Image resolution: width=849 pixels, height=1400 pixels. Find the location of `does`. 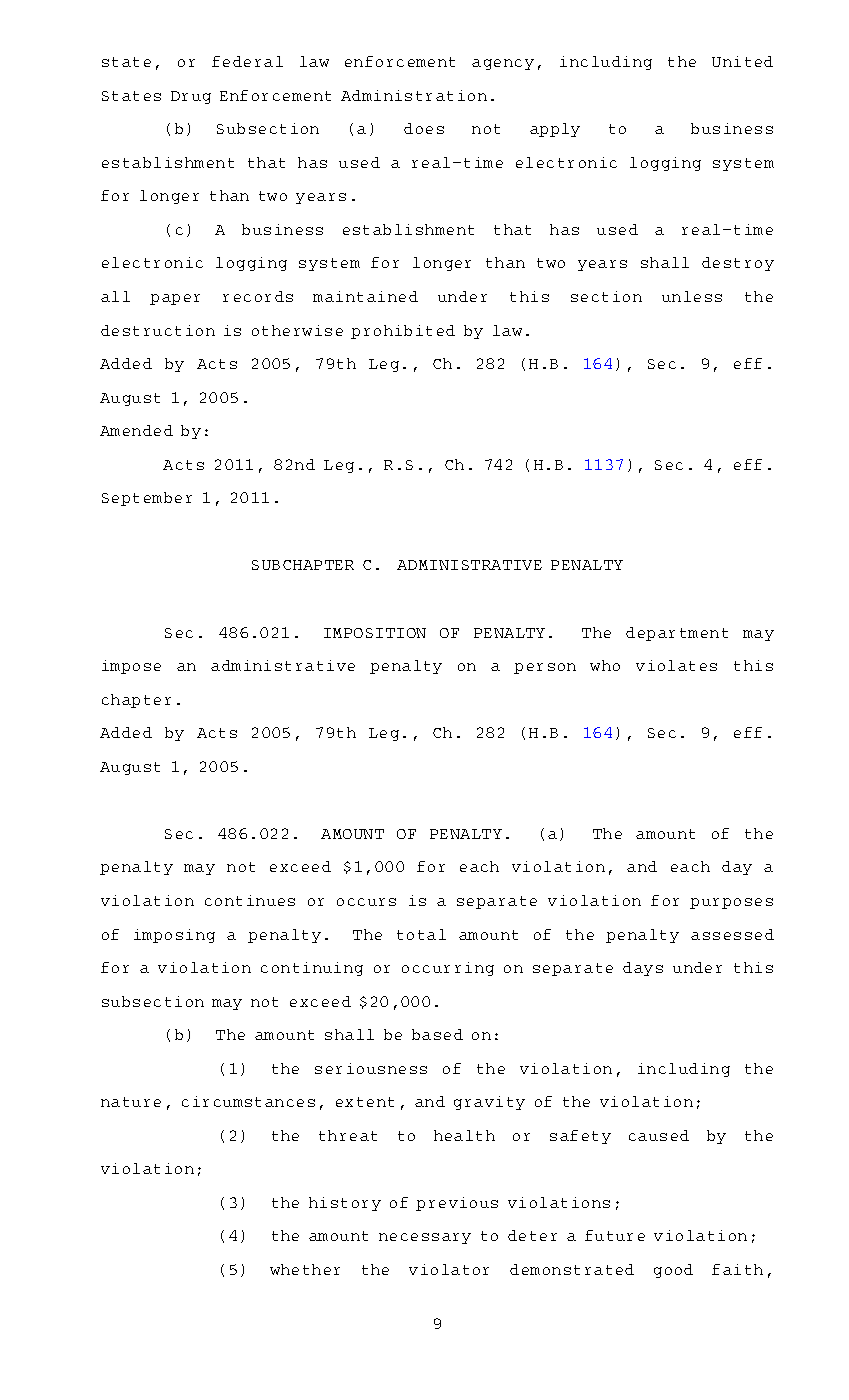

does is located at coordinates (424, 128).
